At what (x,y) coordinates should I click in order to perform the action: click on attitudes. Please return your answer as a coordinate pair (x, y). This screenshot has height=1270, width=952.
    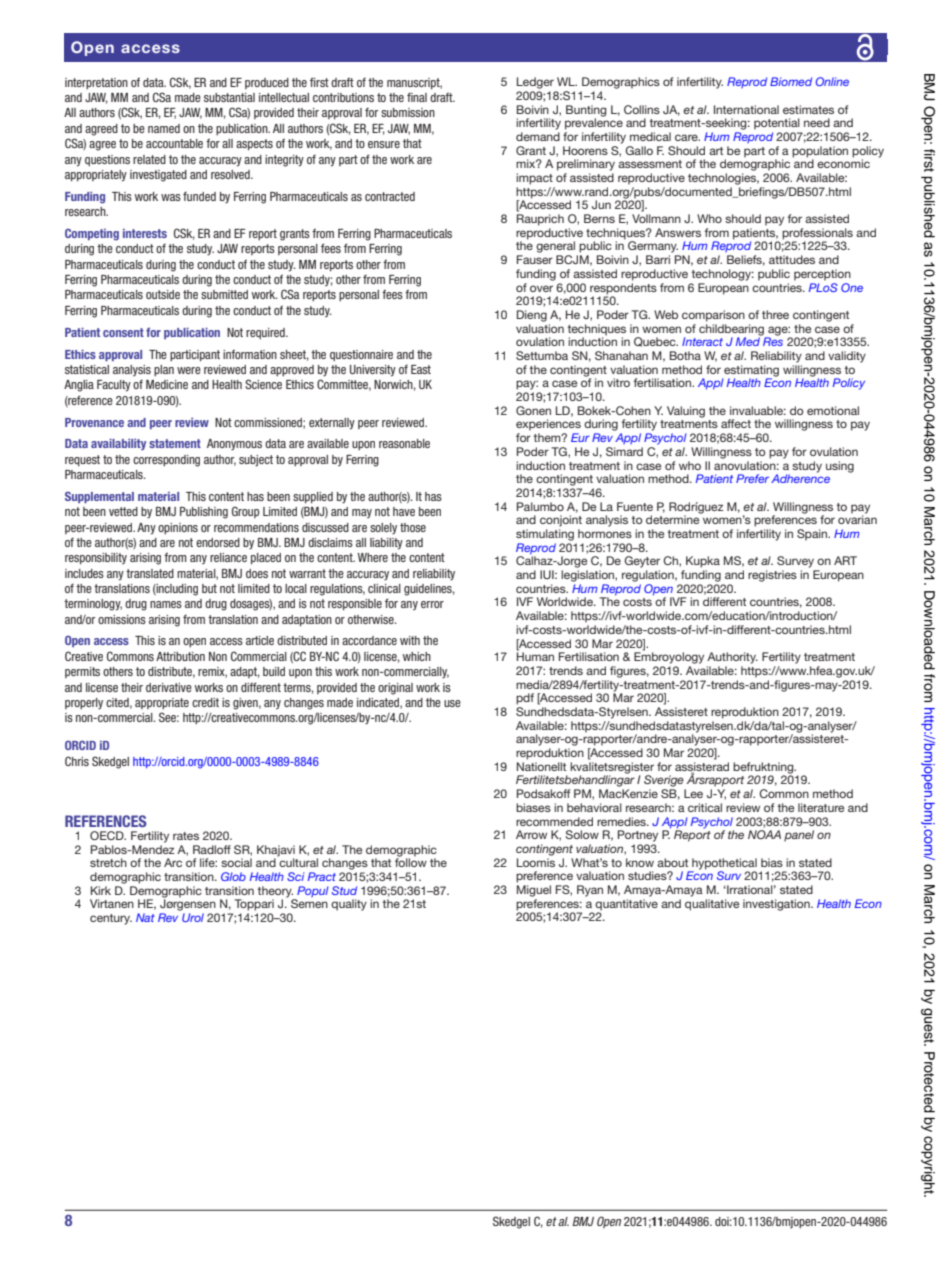
    Looking at the image, I should click on (792, 259).
